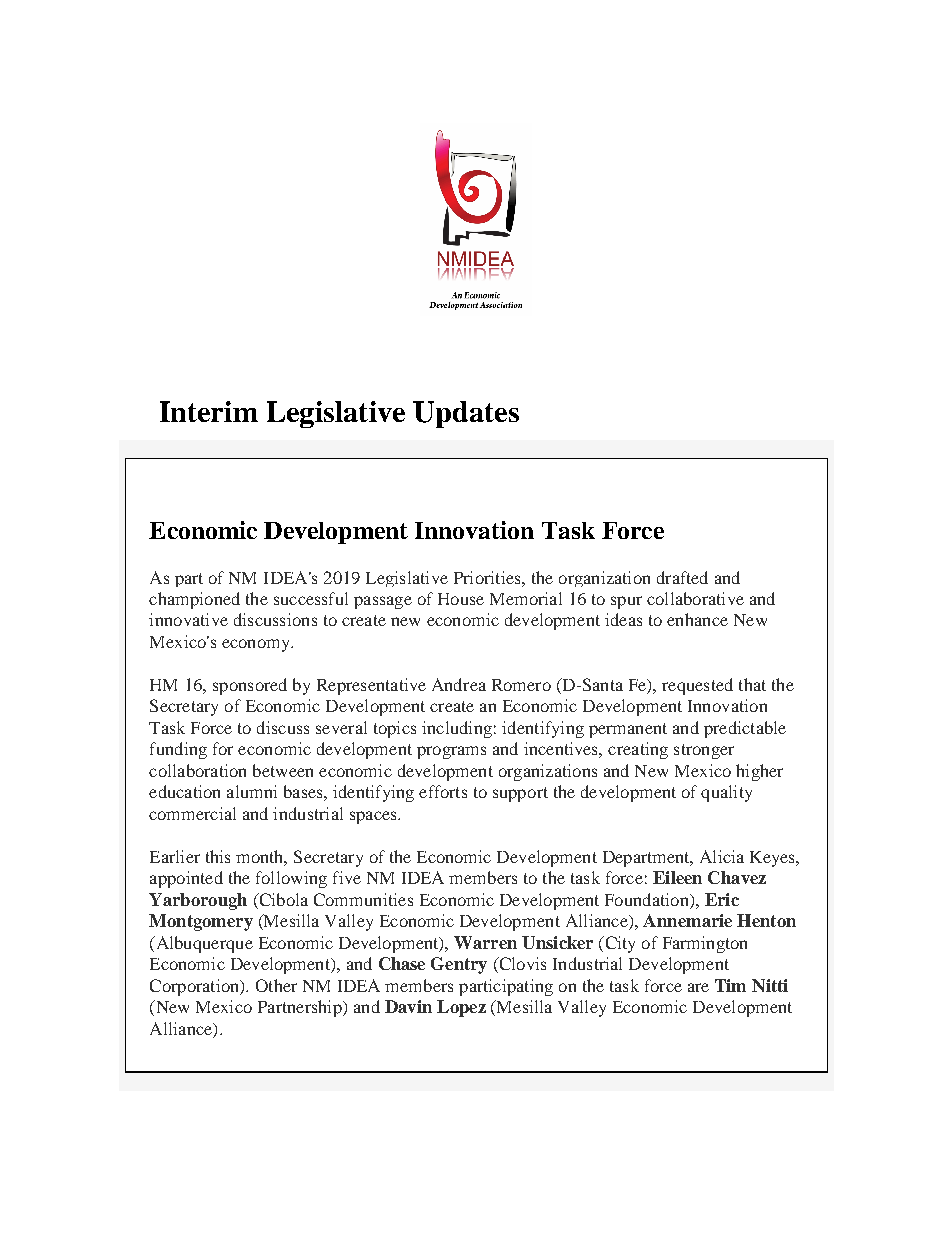 This screenshot has width=952, height=1233. What do you see at coordinates (209, 411) in the screenshot?
I see `Interim` at bounding box center [209, 411].
